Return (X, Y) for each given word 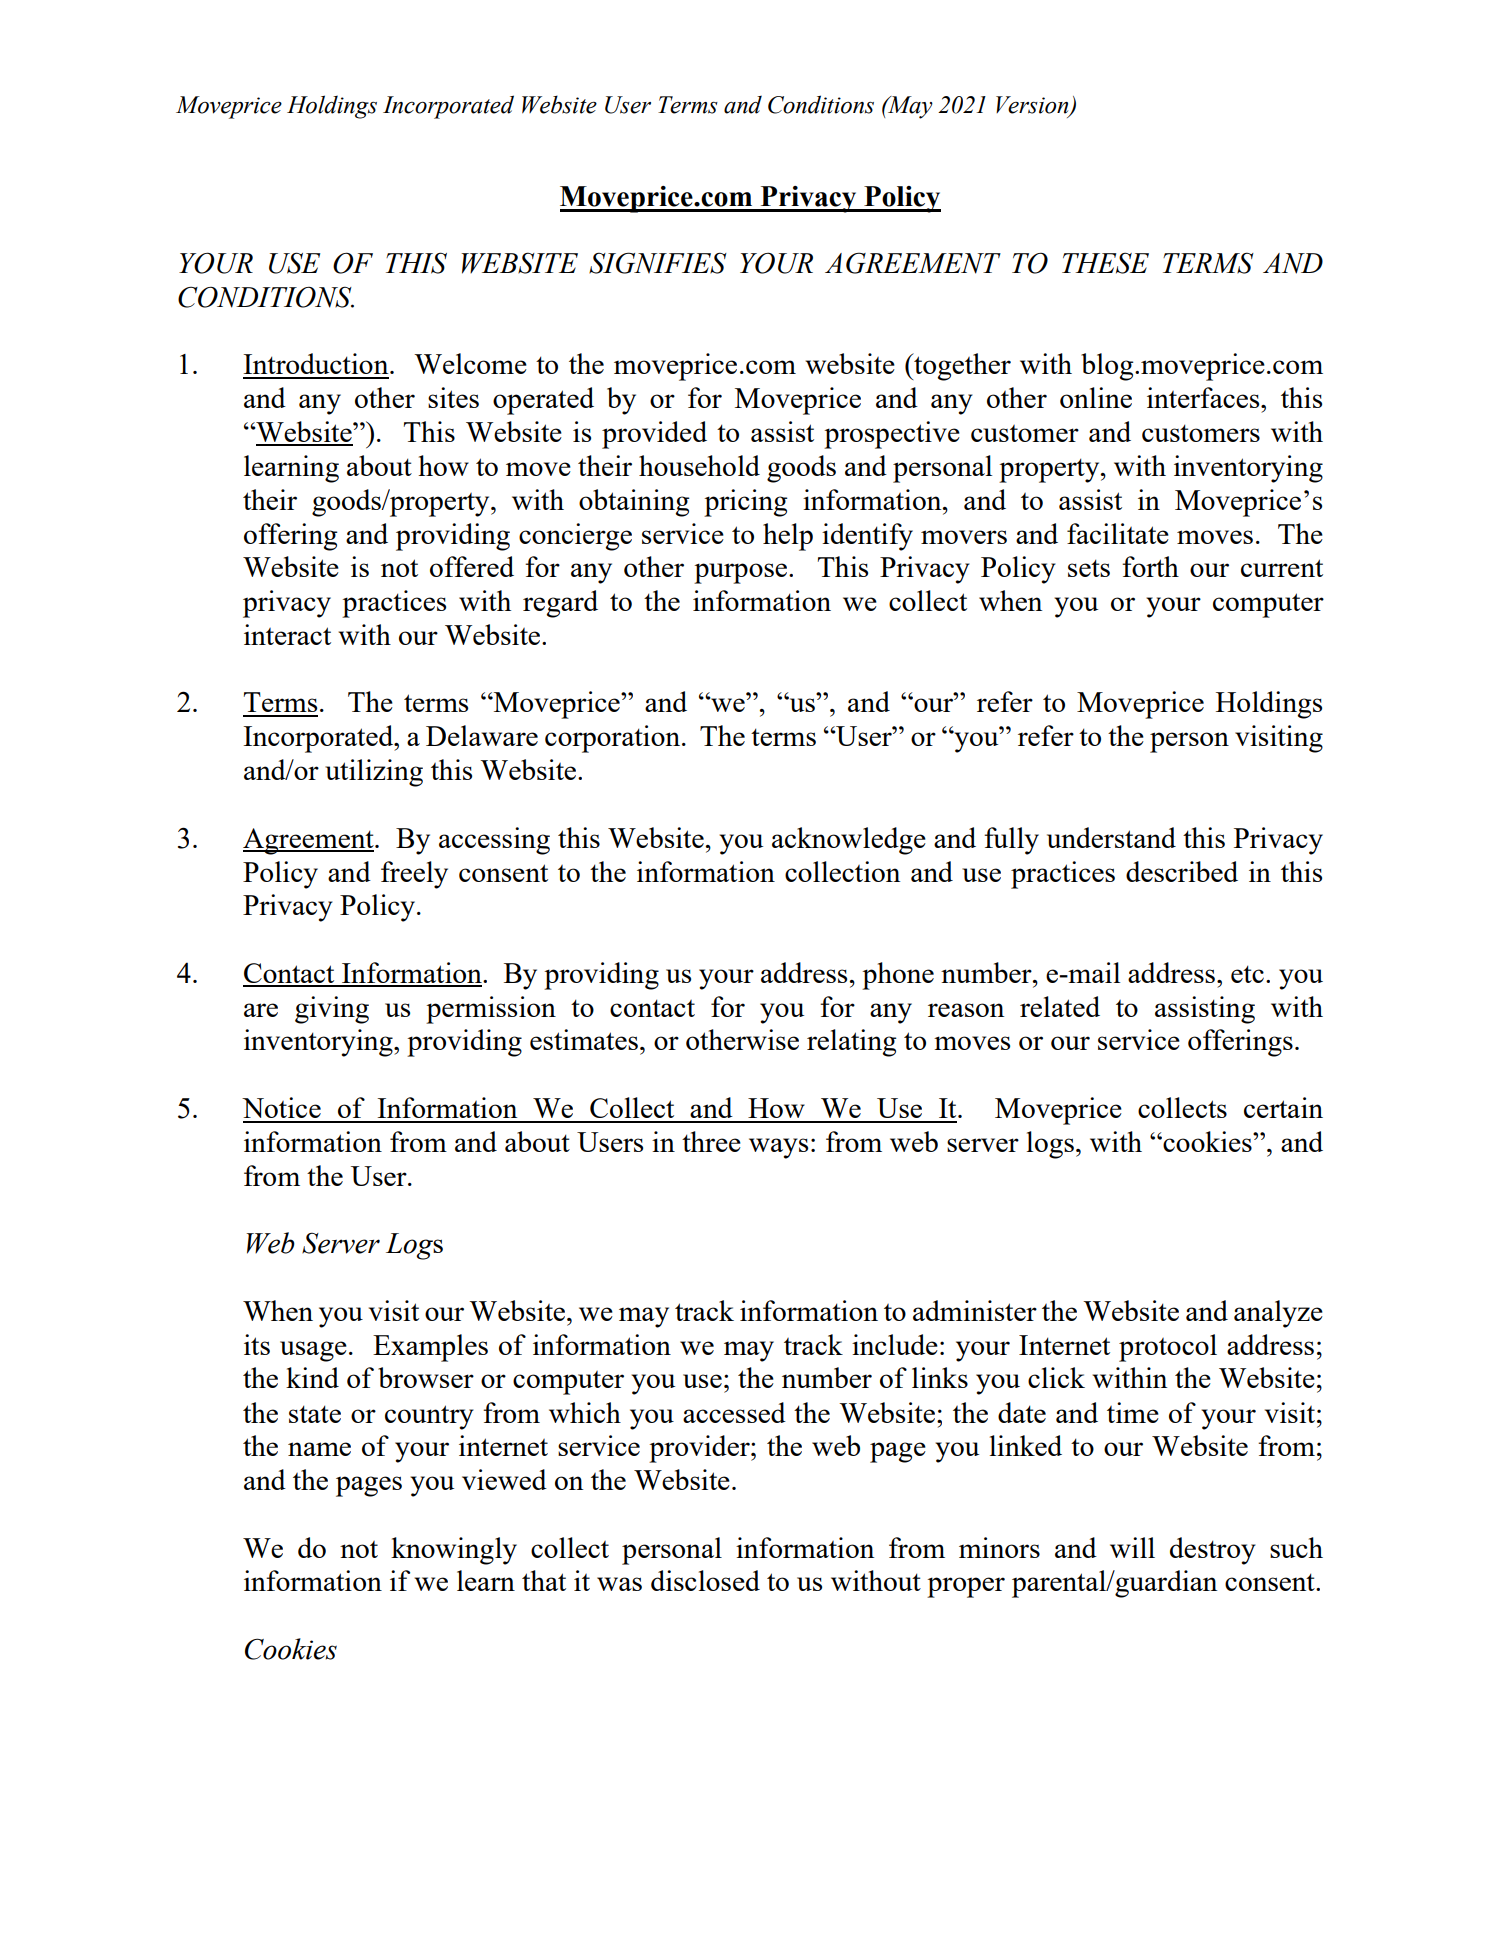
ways (778, 1148)
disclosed (705, 1580)
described (1182, 871)
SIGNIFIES (658, 263)
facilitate (1118, 533)
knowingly (454, 1551)
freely (414, 875)
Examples (430, 1348)
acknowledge (849, 841)
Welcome (470, 363)
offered (472, 566)
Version (1033, 106)
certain (1283, 1107)
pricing (746, 503)
